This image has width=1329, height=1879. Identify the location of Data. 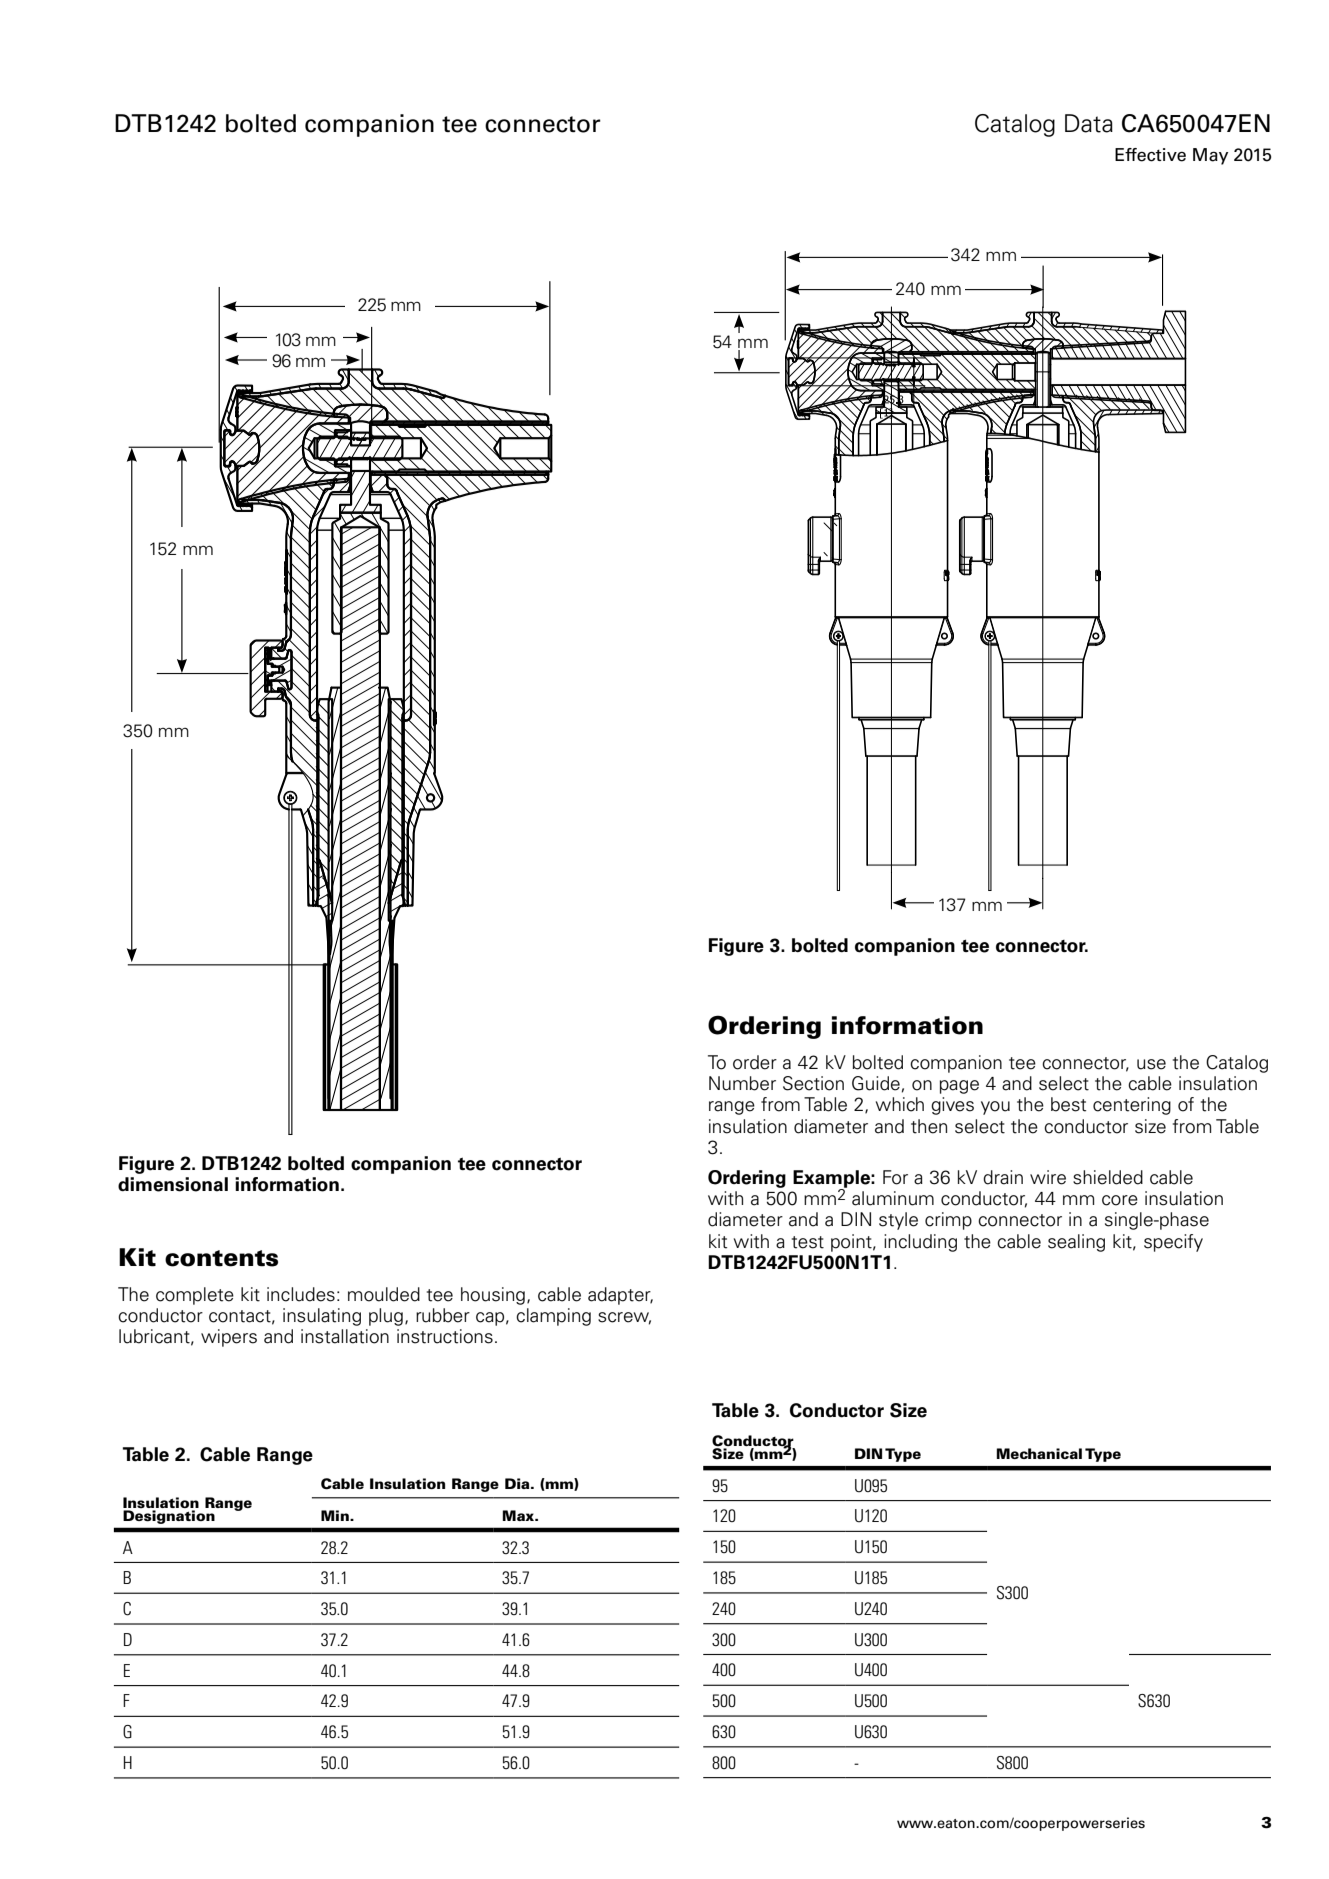
(1089, 123).
